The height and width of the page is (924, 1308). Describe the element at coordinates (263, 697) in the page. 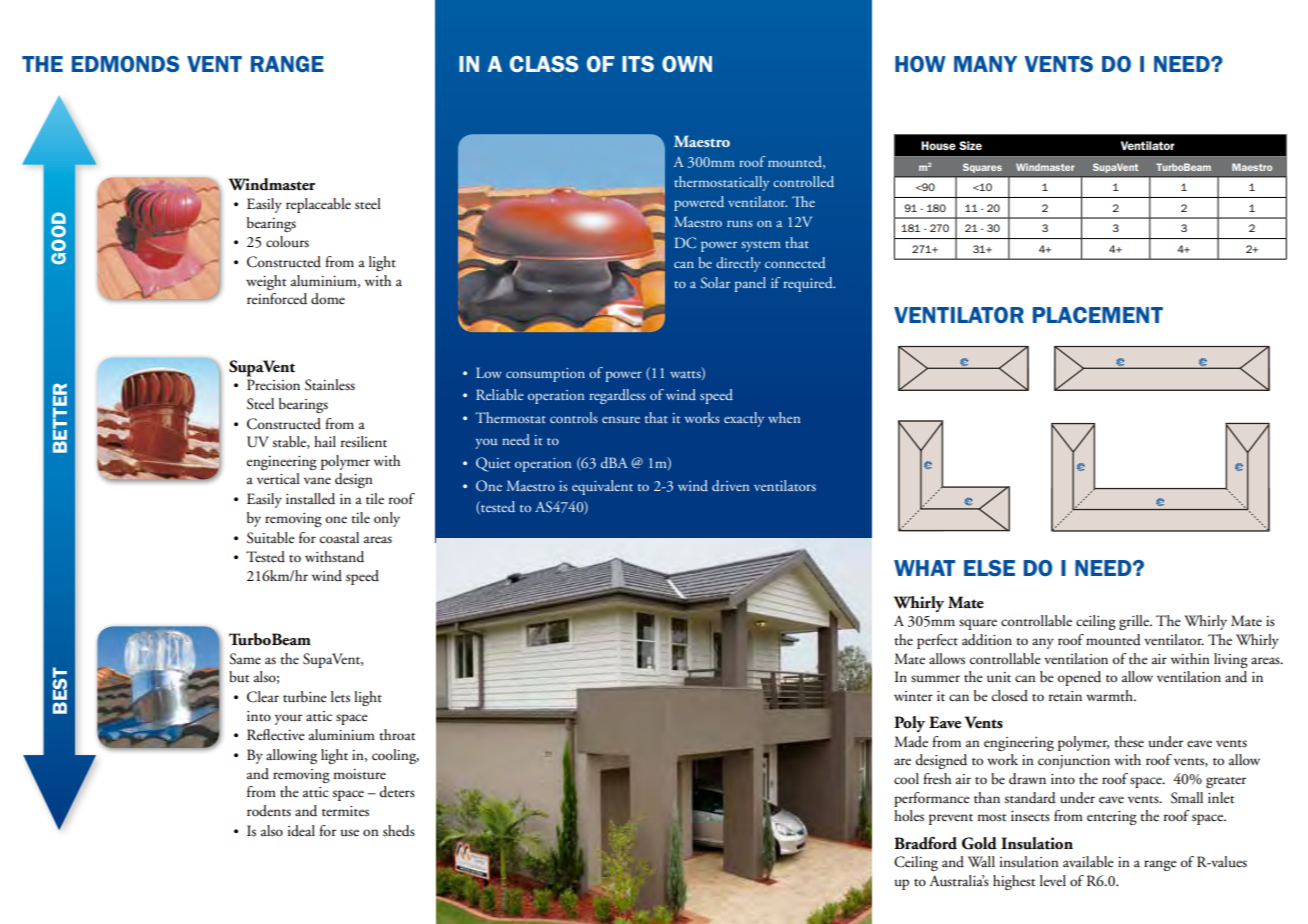

I see `Clear` at that location.
